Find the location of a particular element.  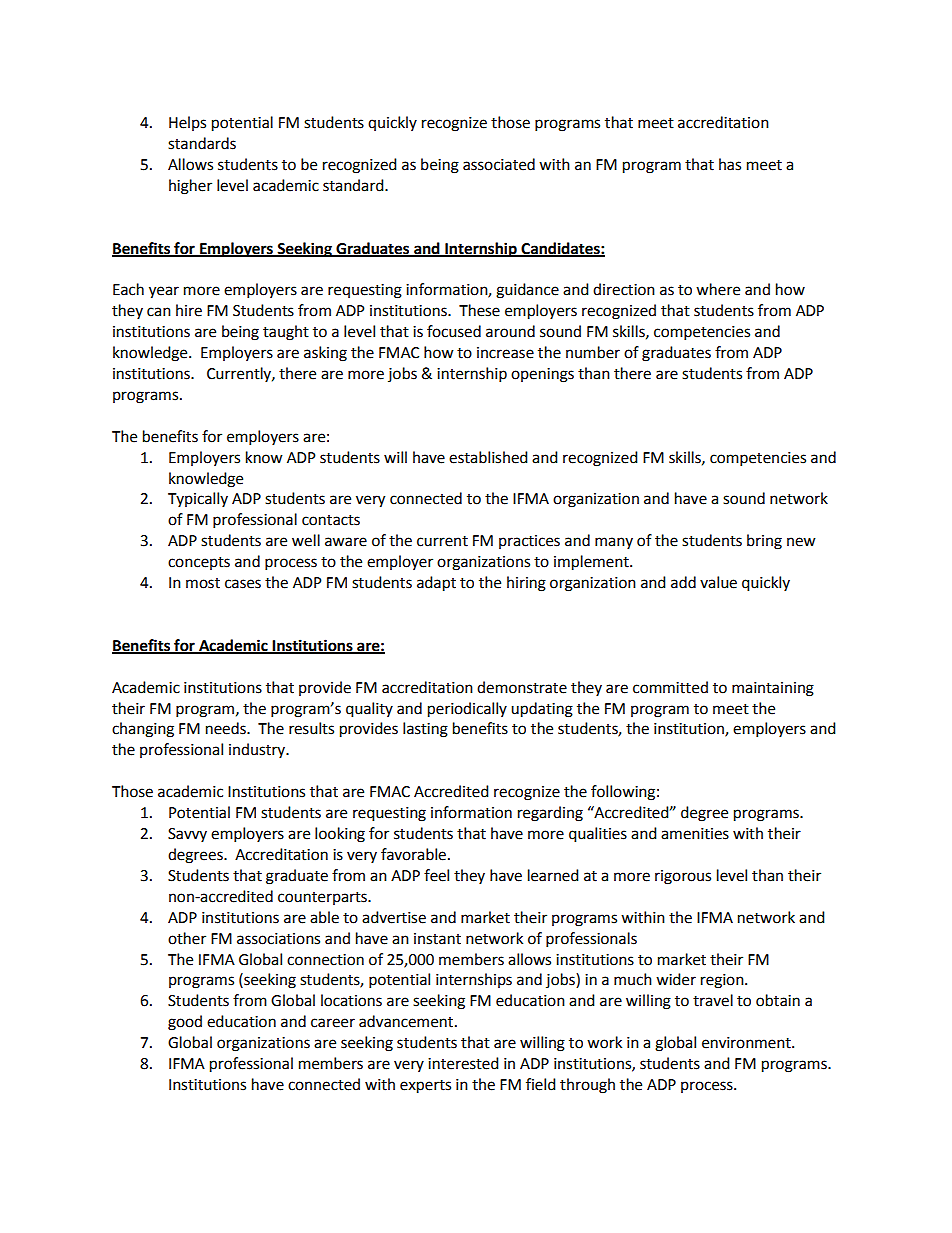

value is located at coordinates (718, 582).
